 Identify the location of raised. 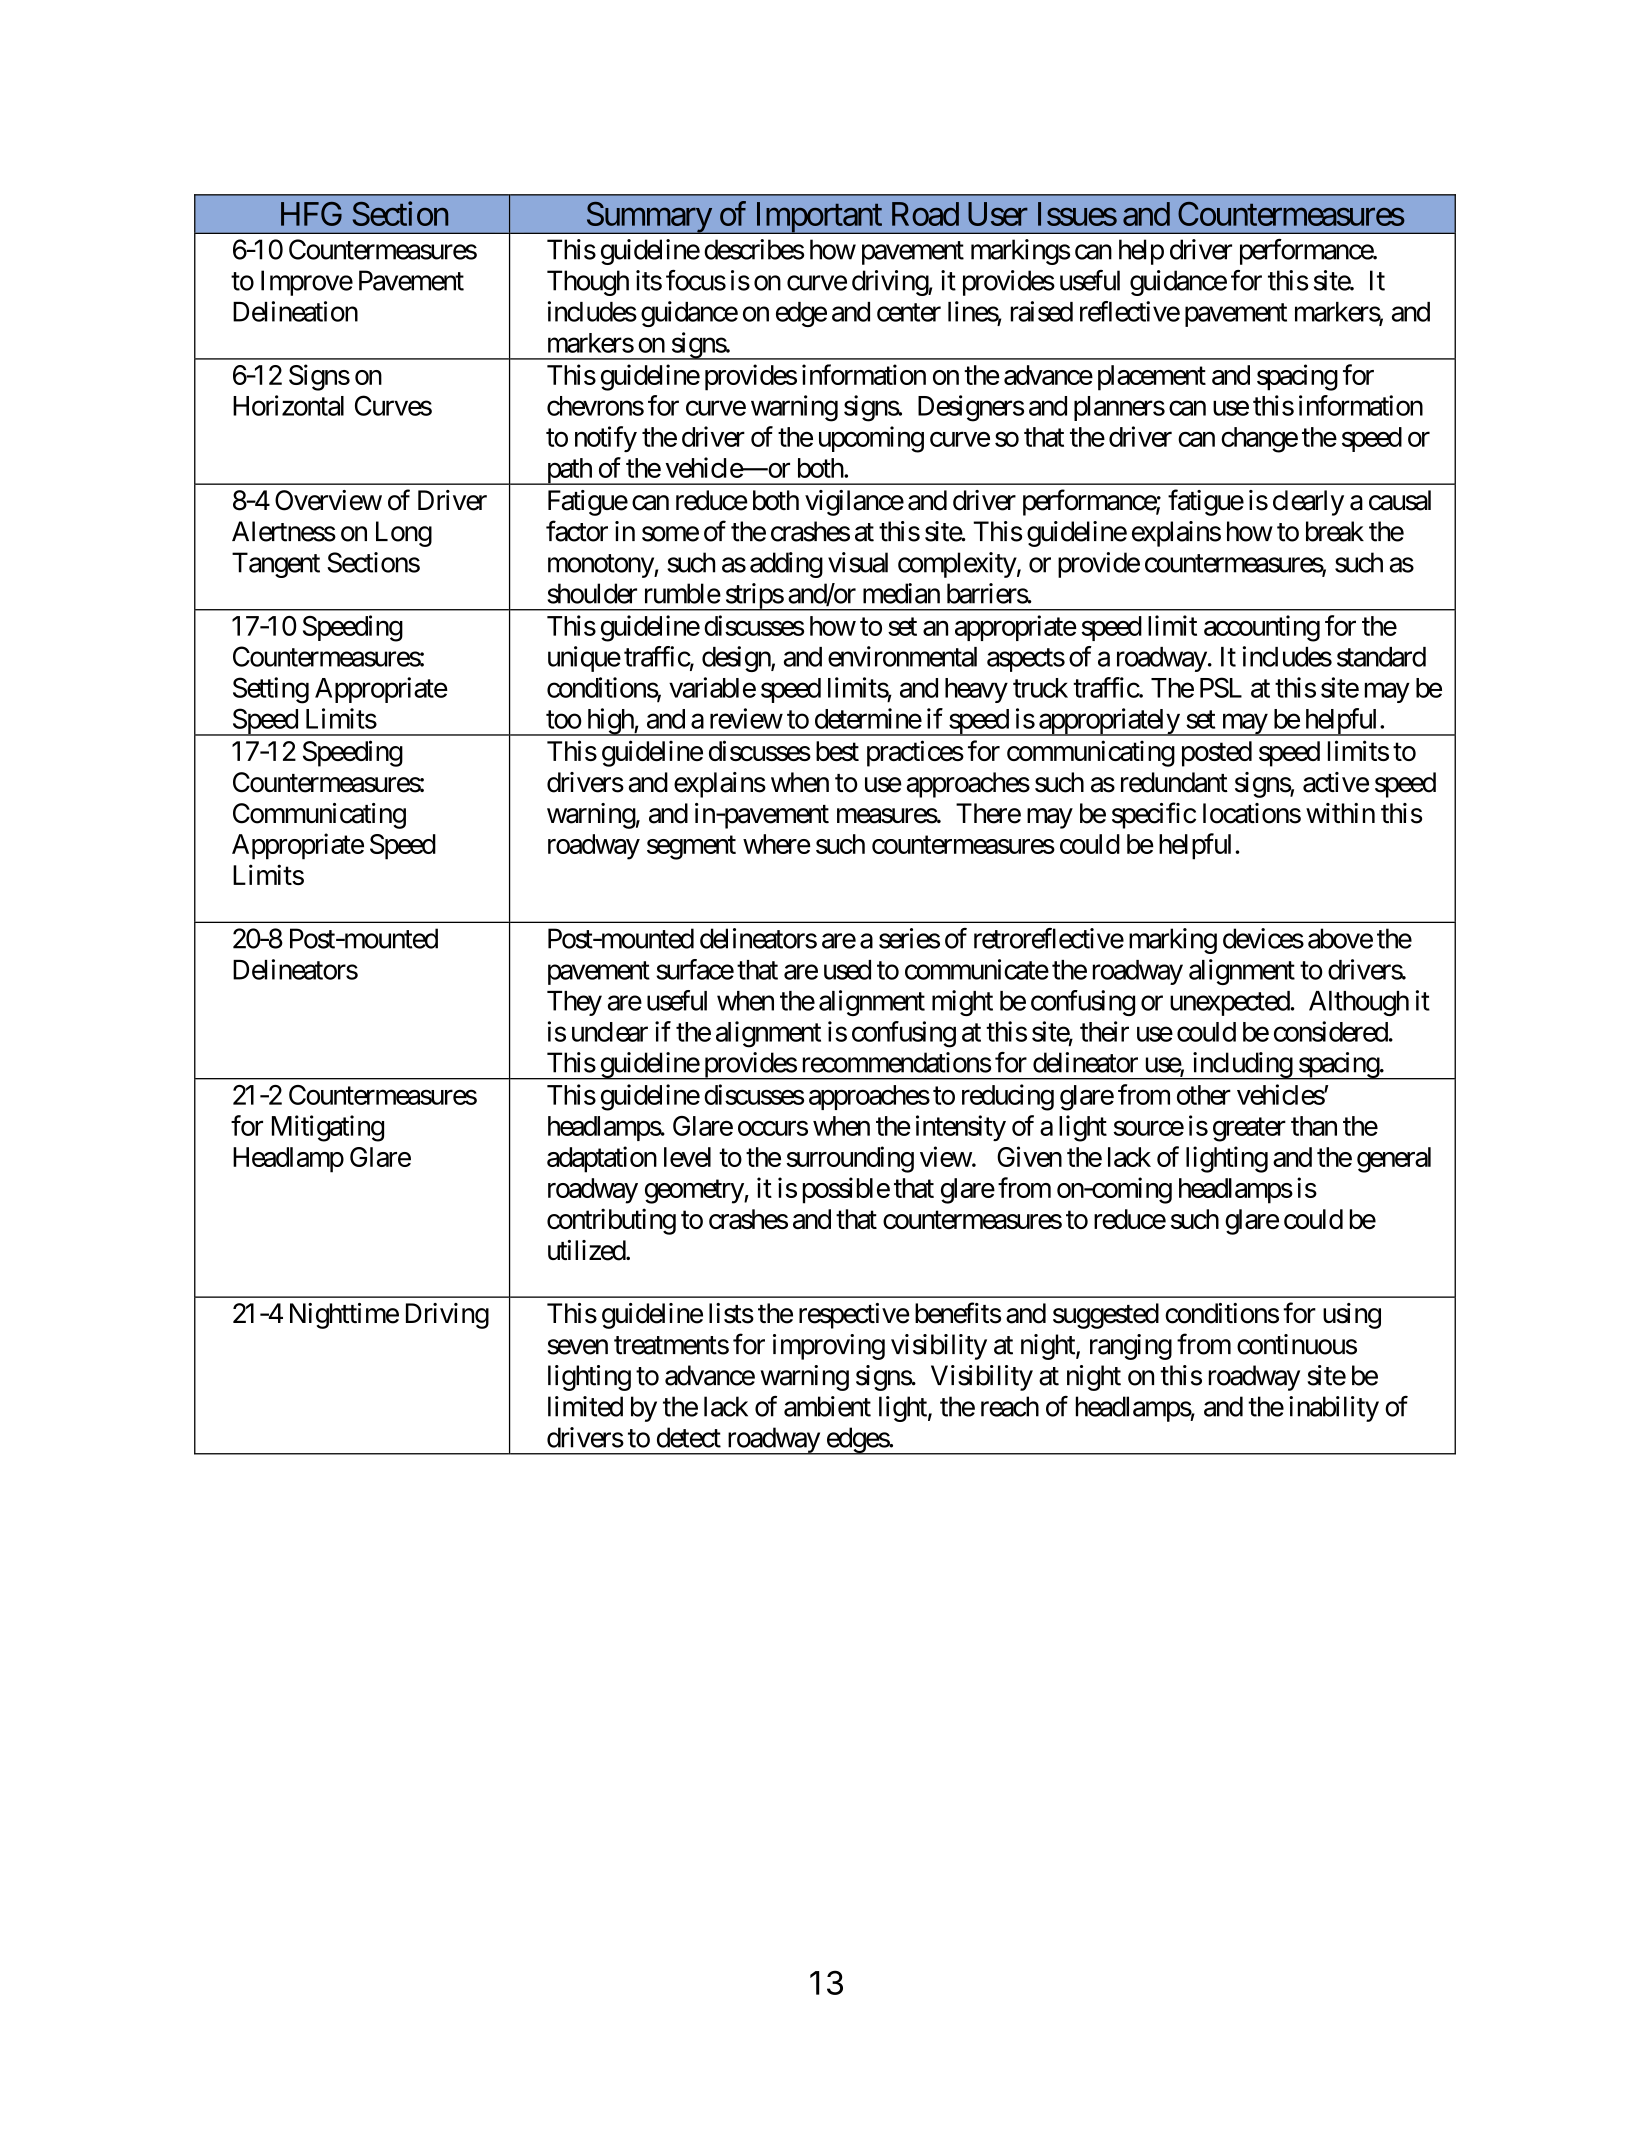
(1042, 311).
